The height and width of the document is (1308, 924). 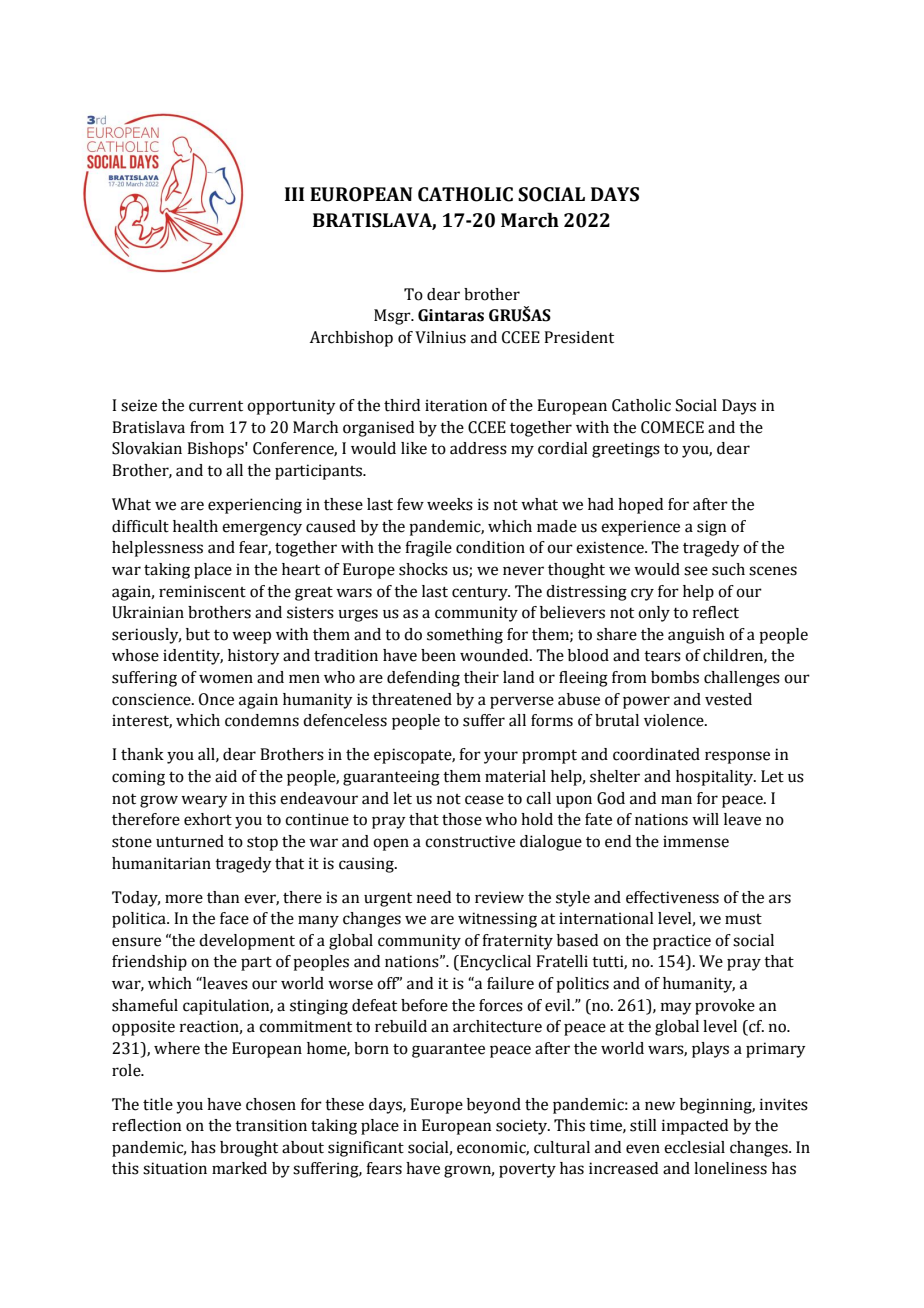 I want to click on Slovakian, so click(x=147, y=448).
